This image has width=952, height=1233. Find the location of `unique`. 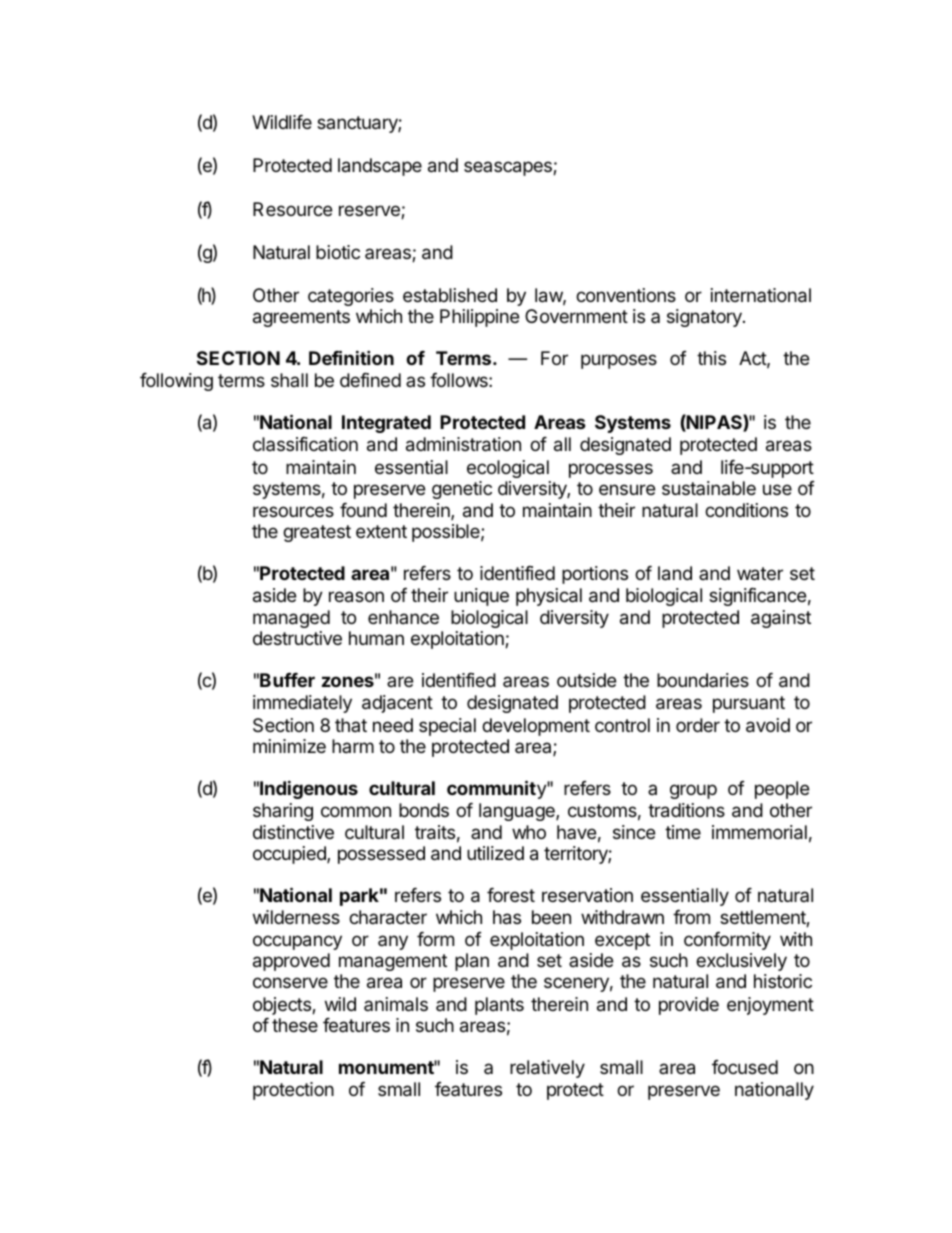

unique is located at coordinates (481, 597).
